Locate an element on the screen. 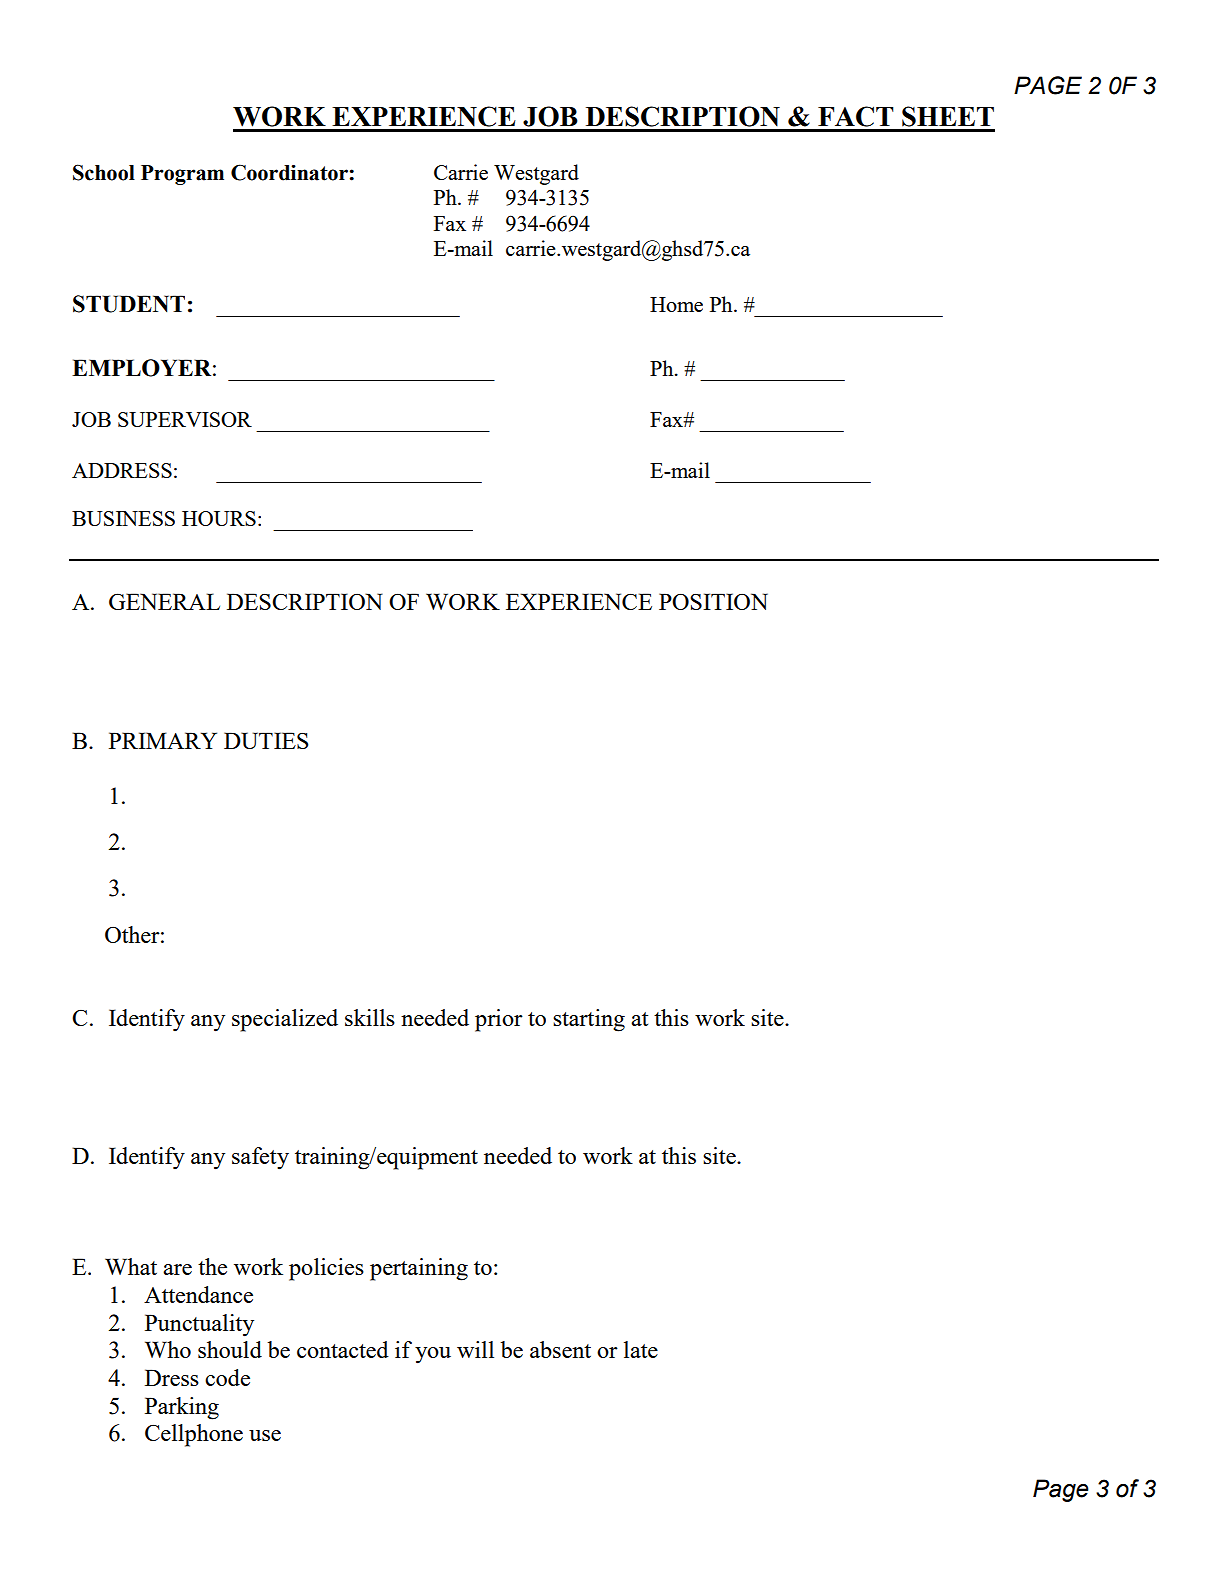 The width and height of the screenshot is (1228, 1590). DUTIES is located at coordinates (266, 740).
